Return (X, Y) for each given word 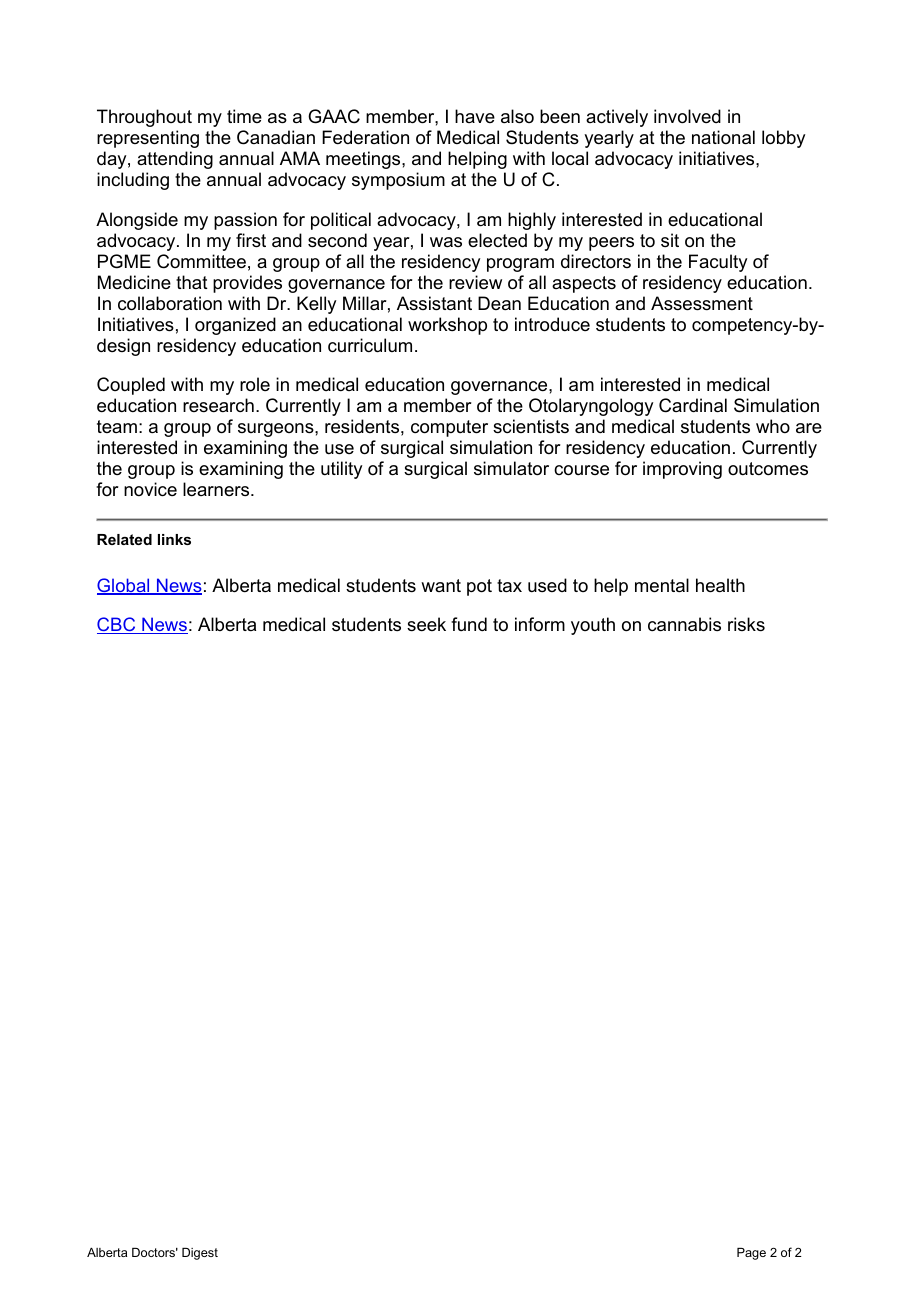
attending (175, 160)
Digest (200, 1254)
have (475, 116)
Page (751, 1254)
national (723, 137)
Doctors (155, 1252)
